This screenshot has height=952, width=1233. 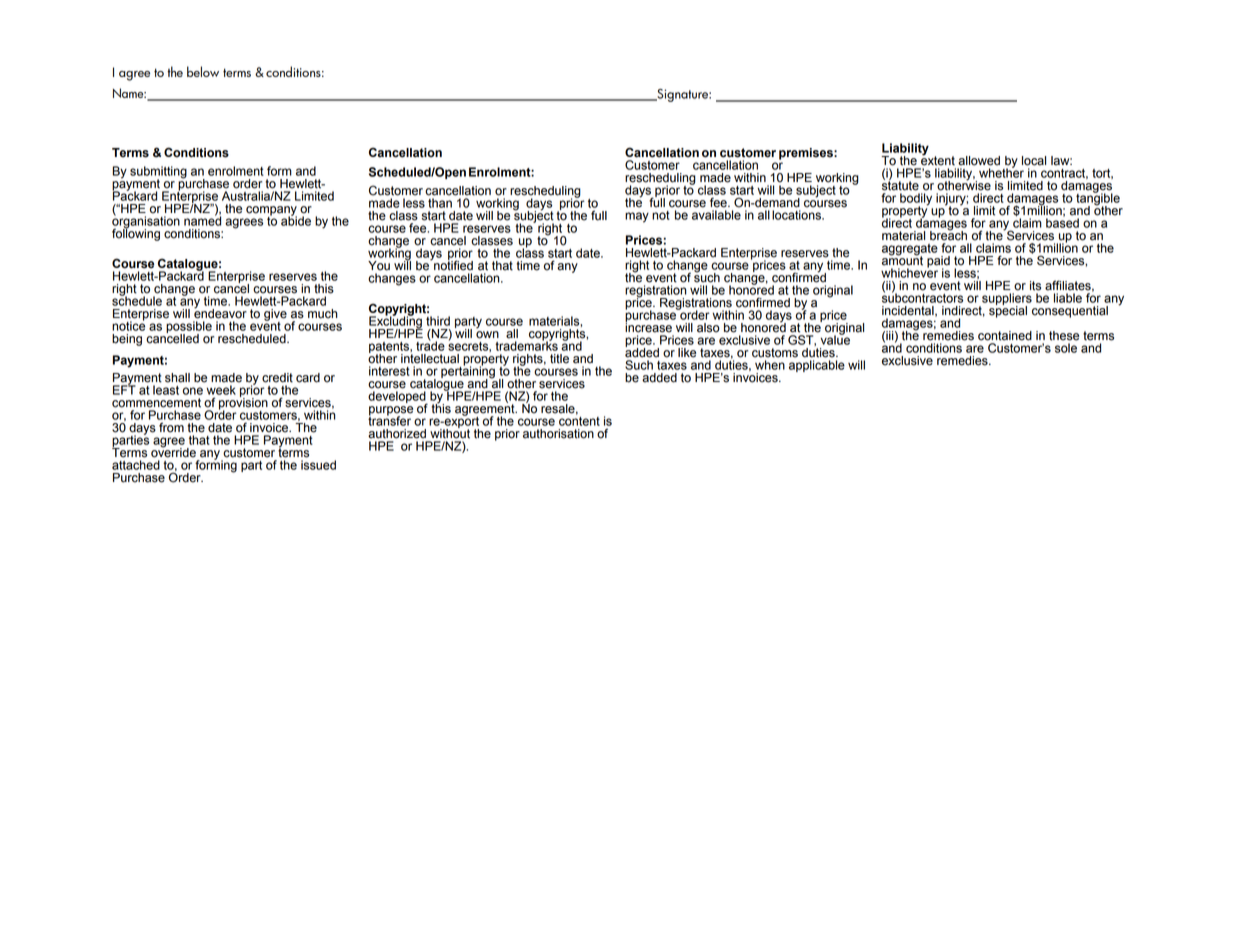 I want to click on below, so click(x=203, y=71).
